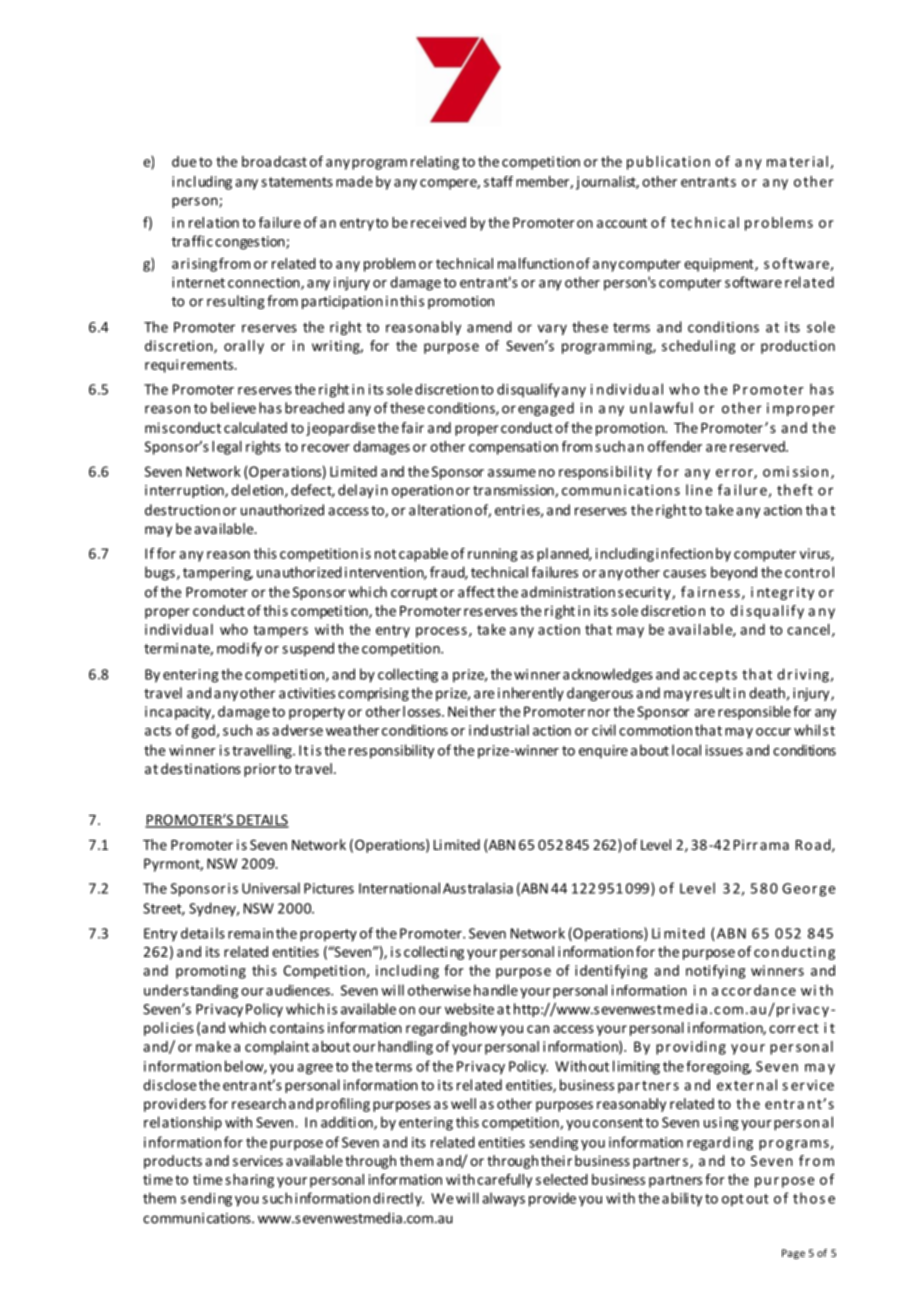 The image size is (924, 1308). I want to click on staff, so click(498, 181).
